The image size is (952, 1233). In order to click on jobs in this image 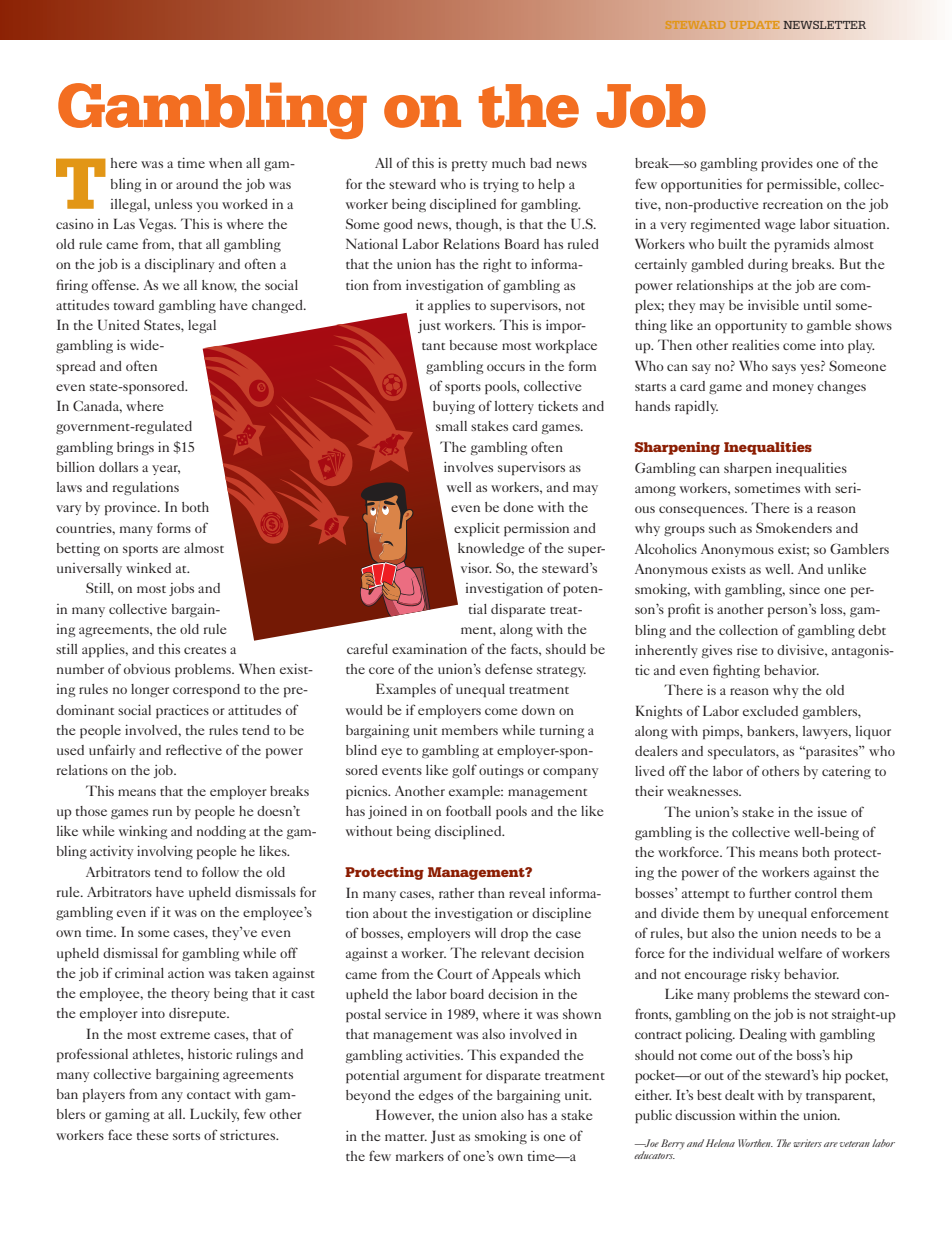, I will do `click(181, 589)`.
